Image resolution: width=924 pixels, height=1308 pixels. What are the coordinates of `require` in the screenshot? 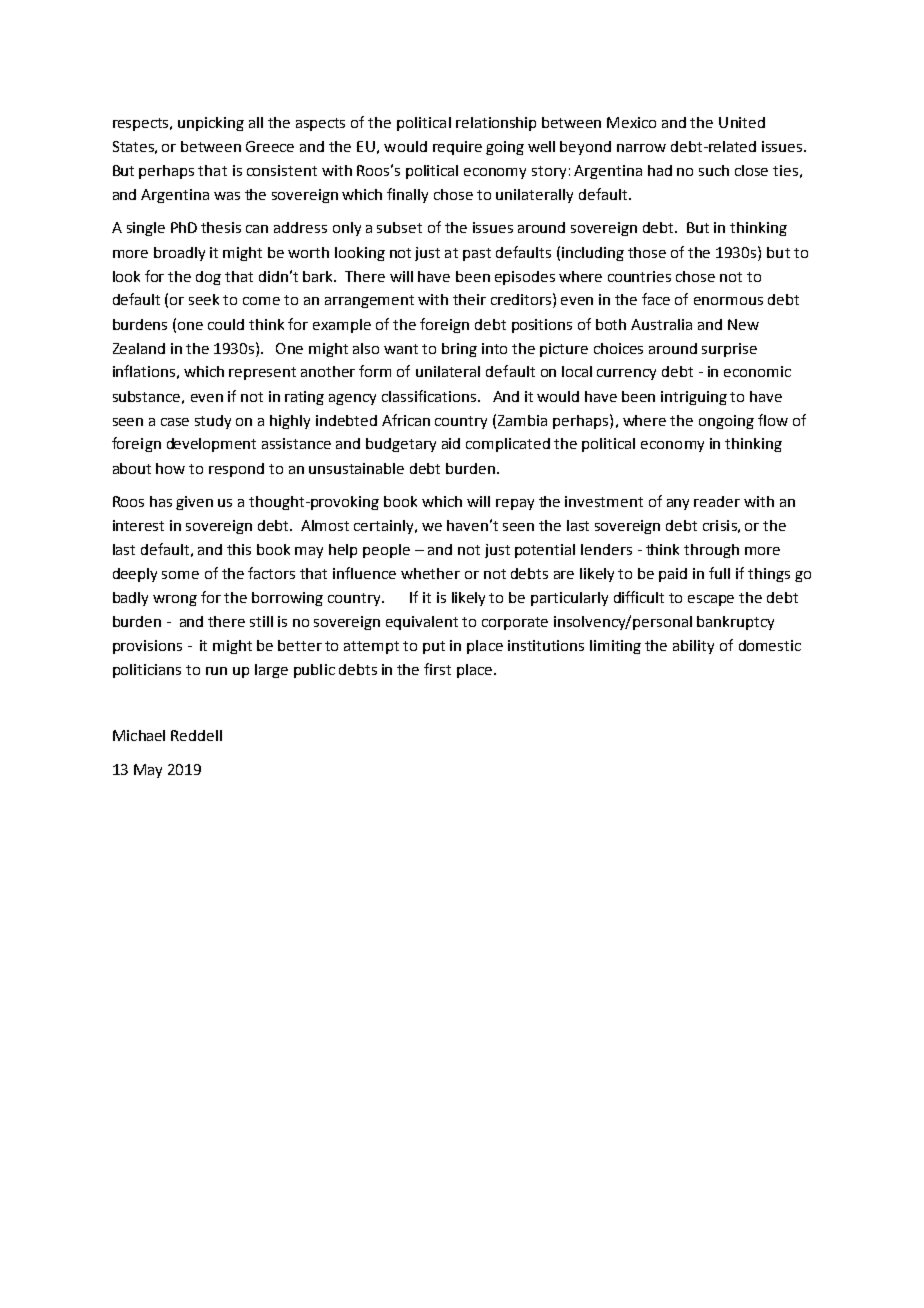 It's located at (457, 148).
